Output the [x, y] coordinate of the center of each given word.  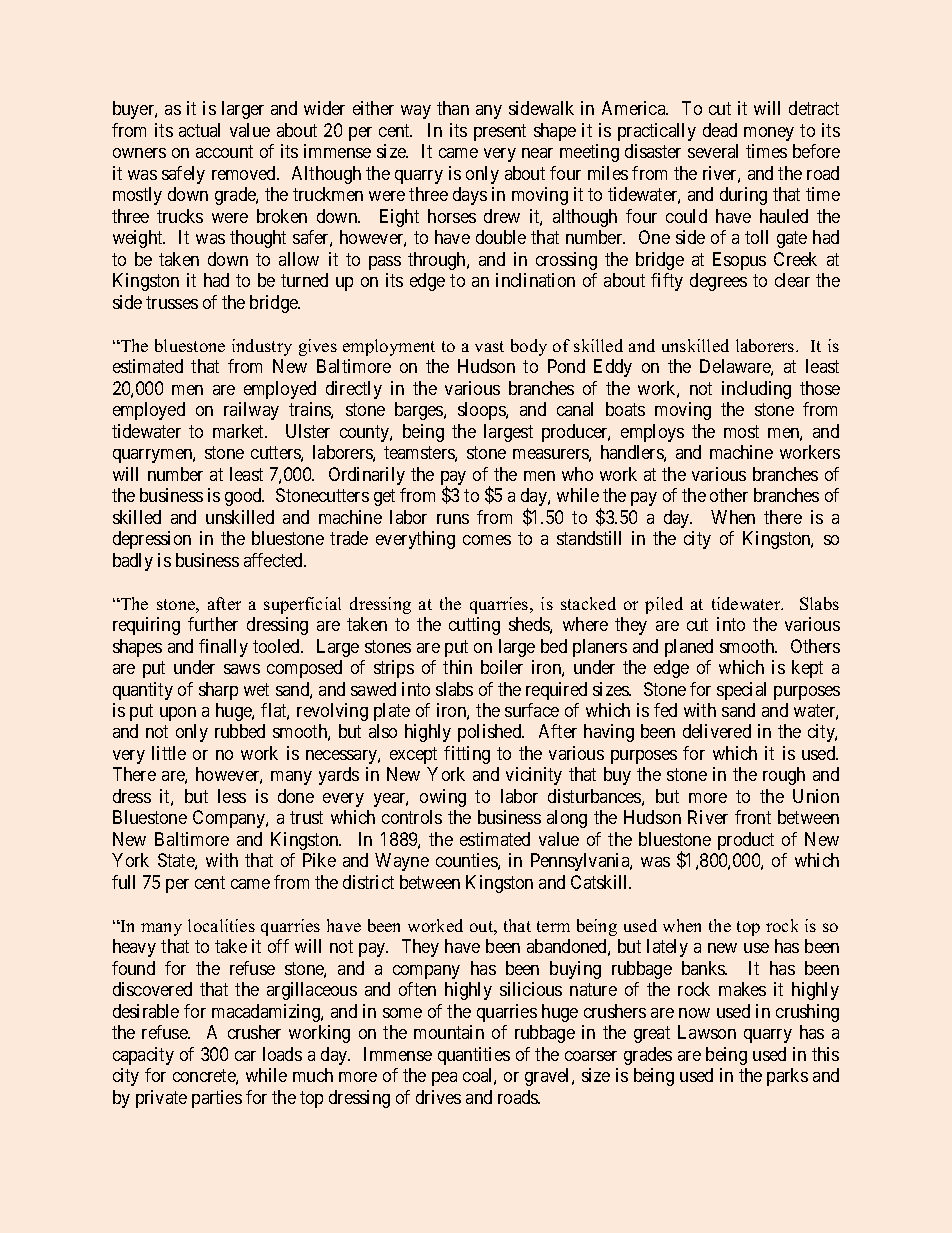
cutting [474, 626]
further [213, 624]
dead [720, 130]
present [500, 132]
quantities [474, 1056]
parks [787, 1077]
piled [664, 605]
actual [199, 130]
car [245, 1056]
